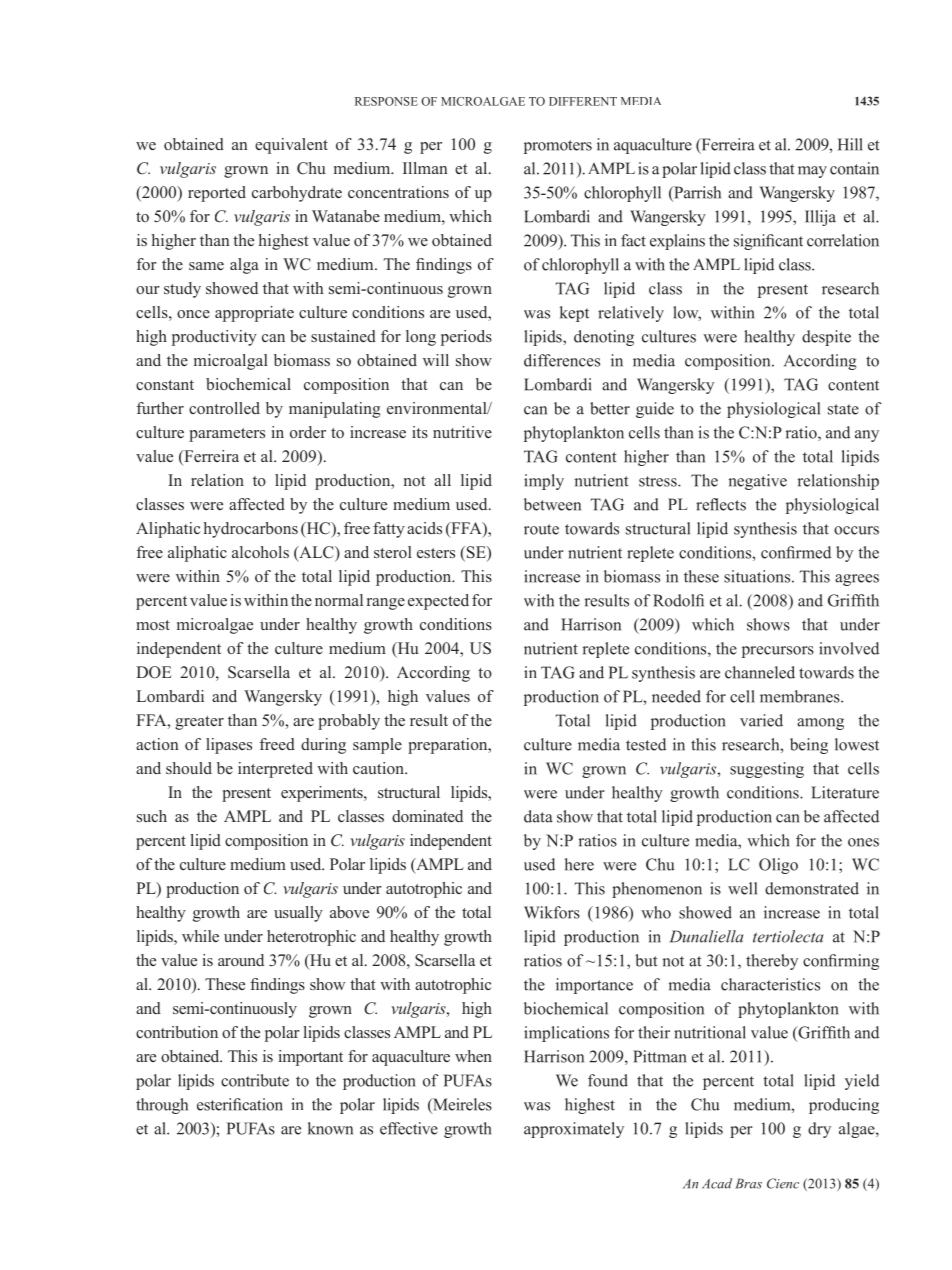 Image resolution: width=952 pixels, height=1270 pixels. I want to click on dry, so click(819, 1130).
